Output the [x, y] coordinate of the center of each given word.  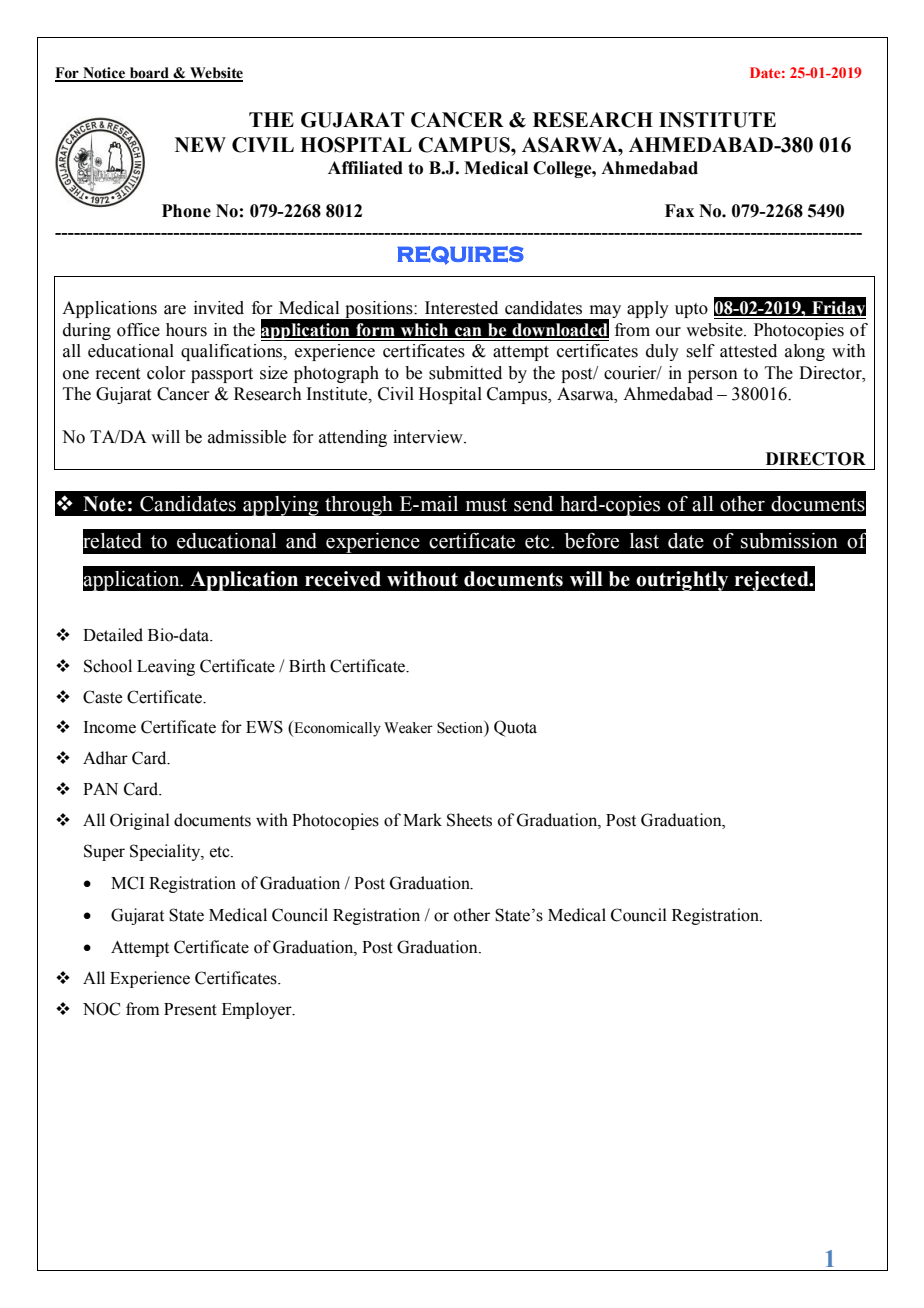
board [149, 74]
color [166, 373]
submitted [465, 373]
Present [190, 1009]
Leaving [166, 667]
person [713, 376]
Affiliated [365, 168]
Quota [515, 728]
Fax [679, 211]
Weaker [408, 728]
